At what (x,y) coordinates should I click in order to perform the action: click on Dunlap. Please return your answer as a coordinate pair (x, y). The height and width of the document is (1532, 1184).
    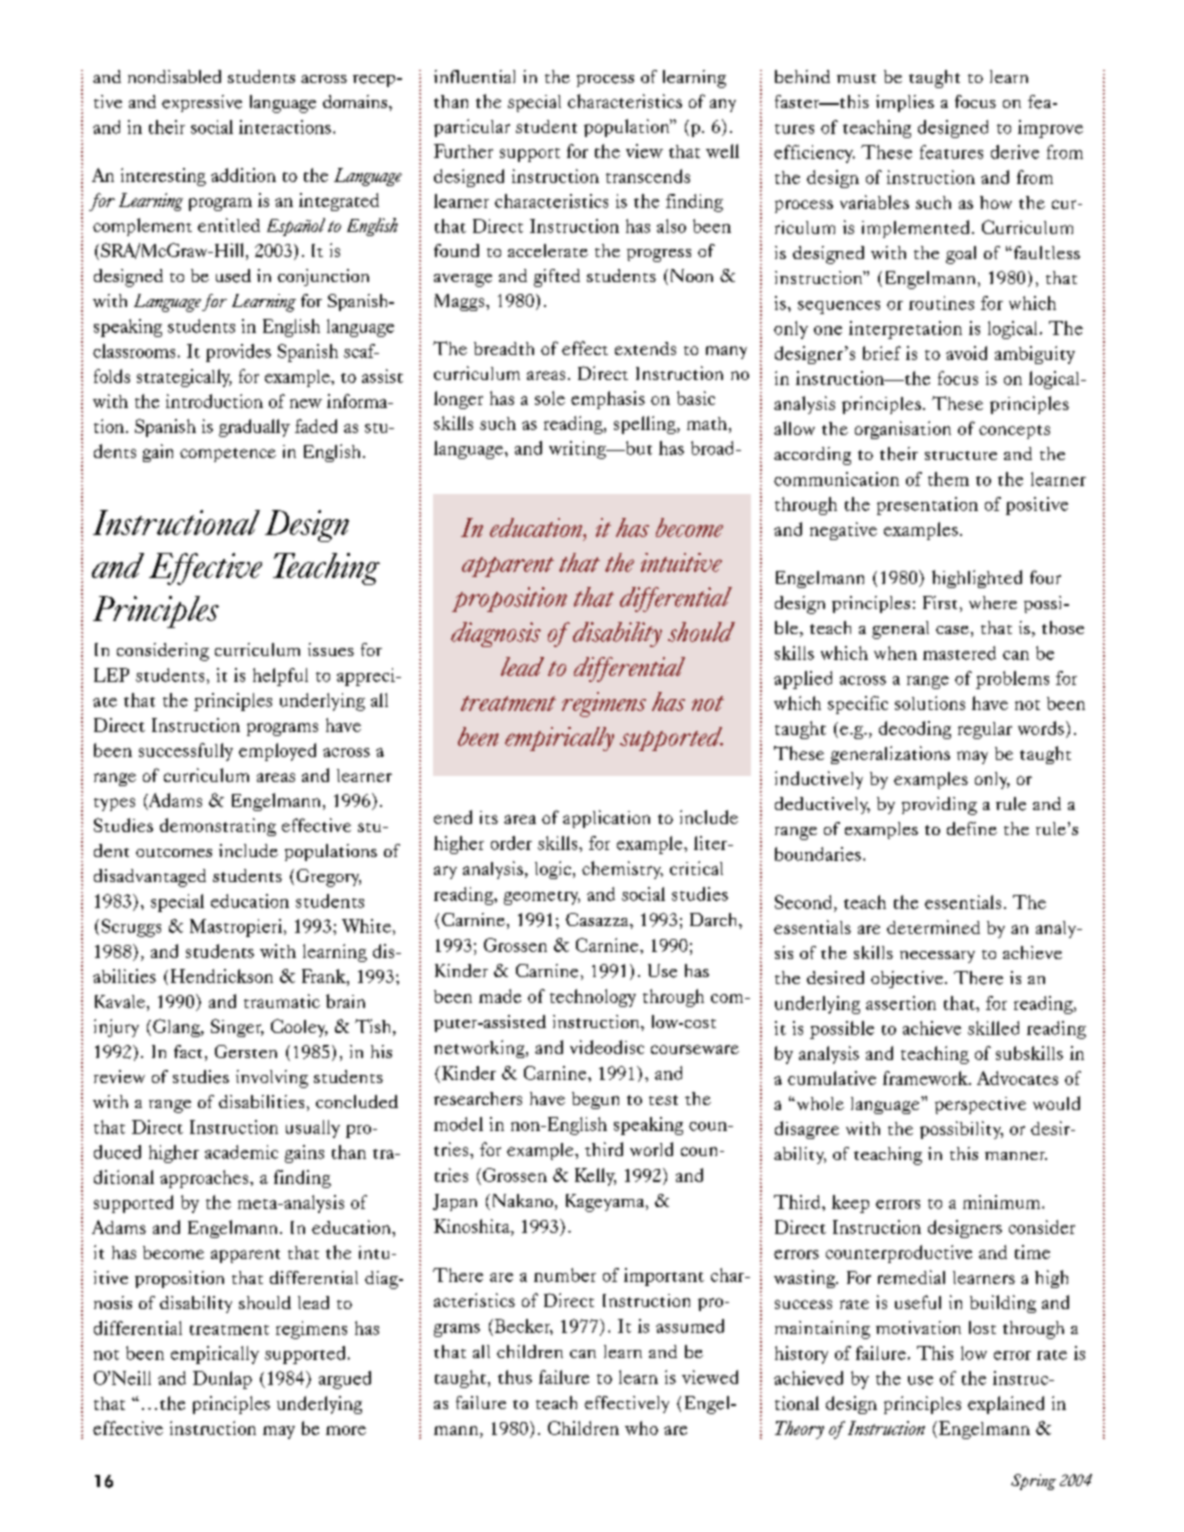
    Looking at the image, I should click on (222, 1380).
